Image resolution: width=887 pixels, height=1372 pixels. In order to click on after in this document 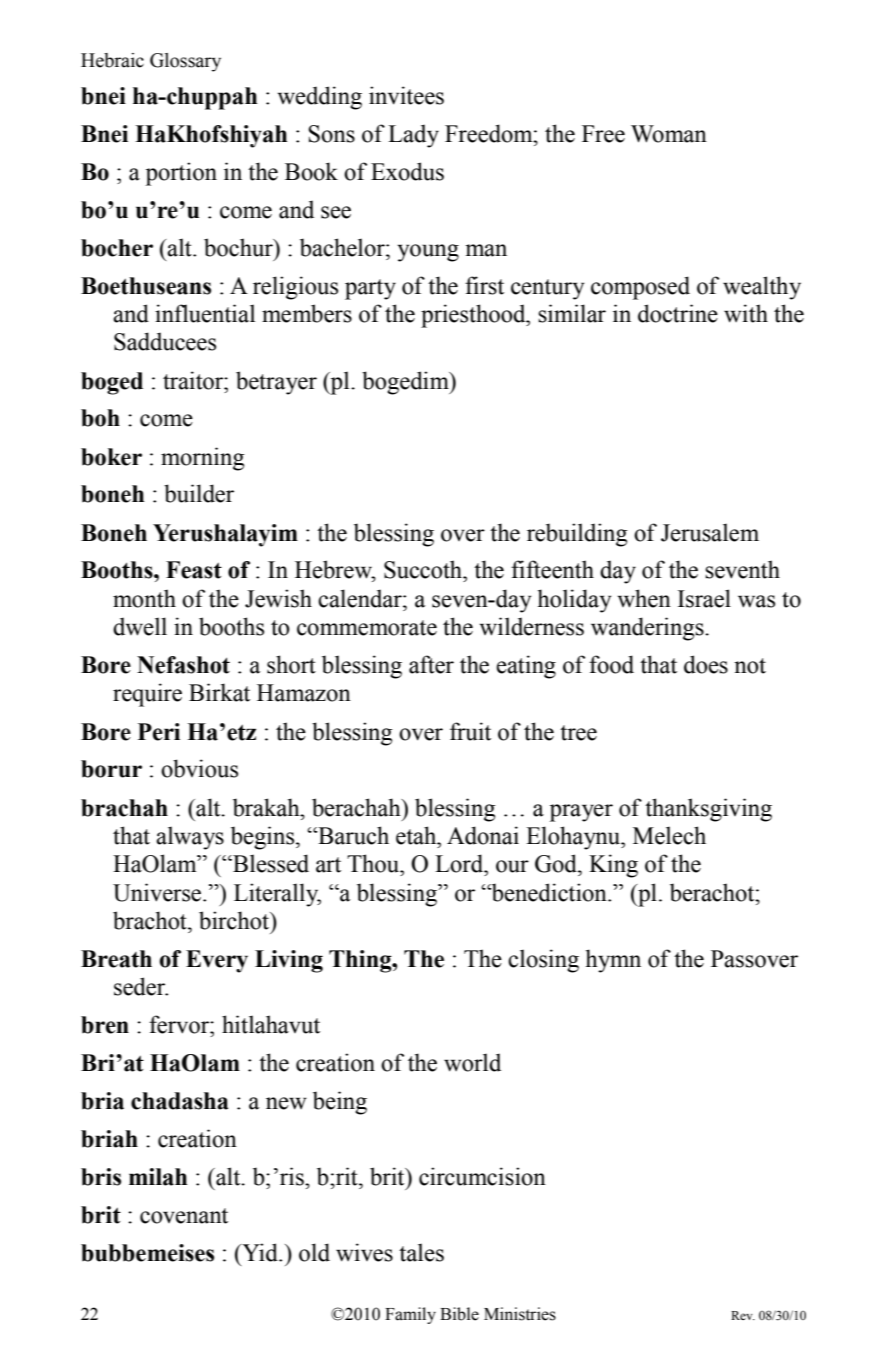, I will do `click(431, 664)`.
